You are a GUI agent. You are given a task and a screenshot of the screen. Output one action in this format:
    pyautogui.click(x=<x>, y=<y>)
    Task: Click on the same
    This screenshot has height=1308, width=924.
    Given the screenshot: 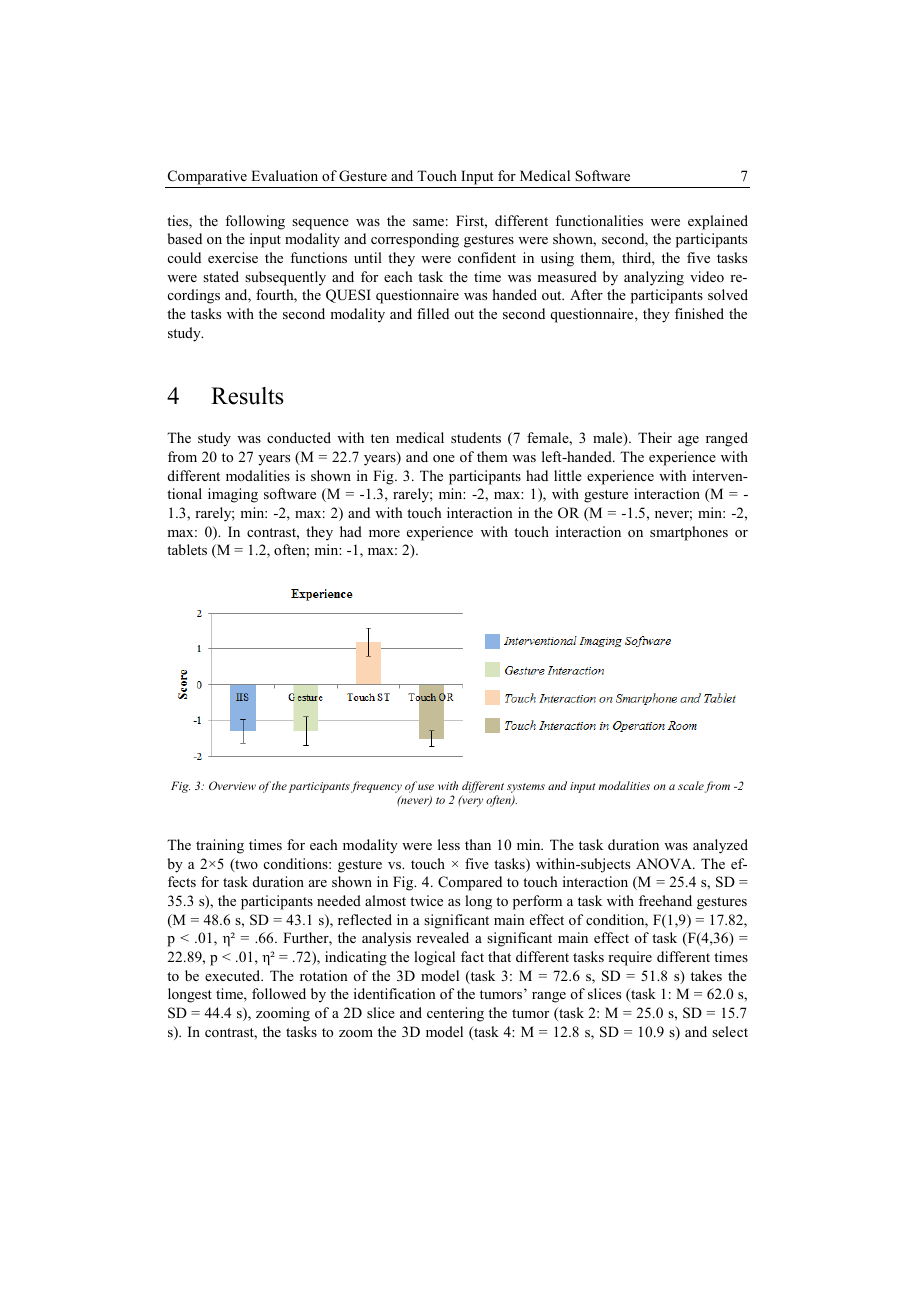 What is the action you would take?
    pyautogui.click(x=428, y=222)
